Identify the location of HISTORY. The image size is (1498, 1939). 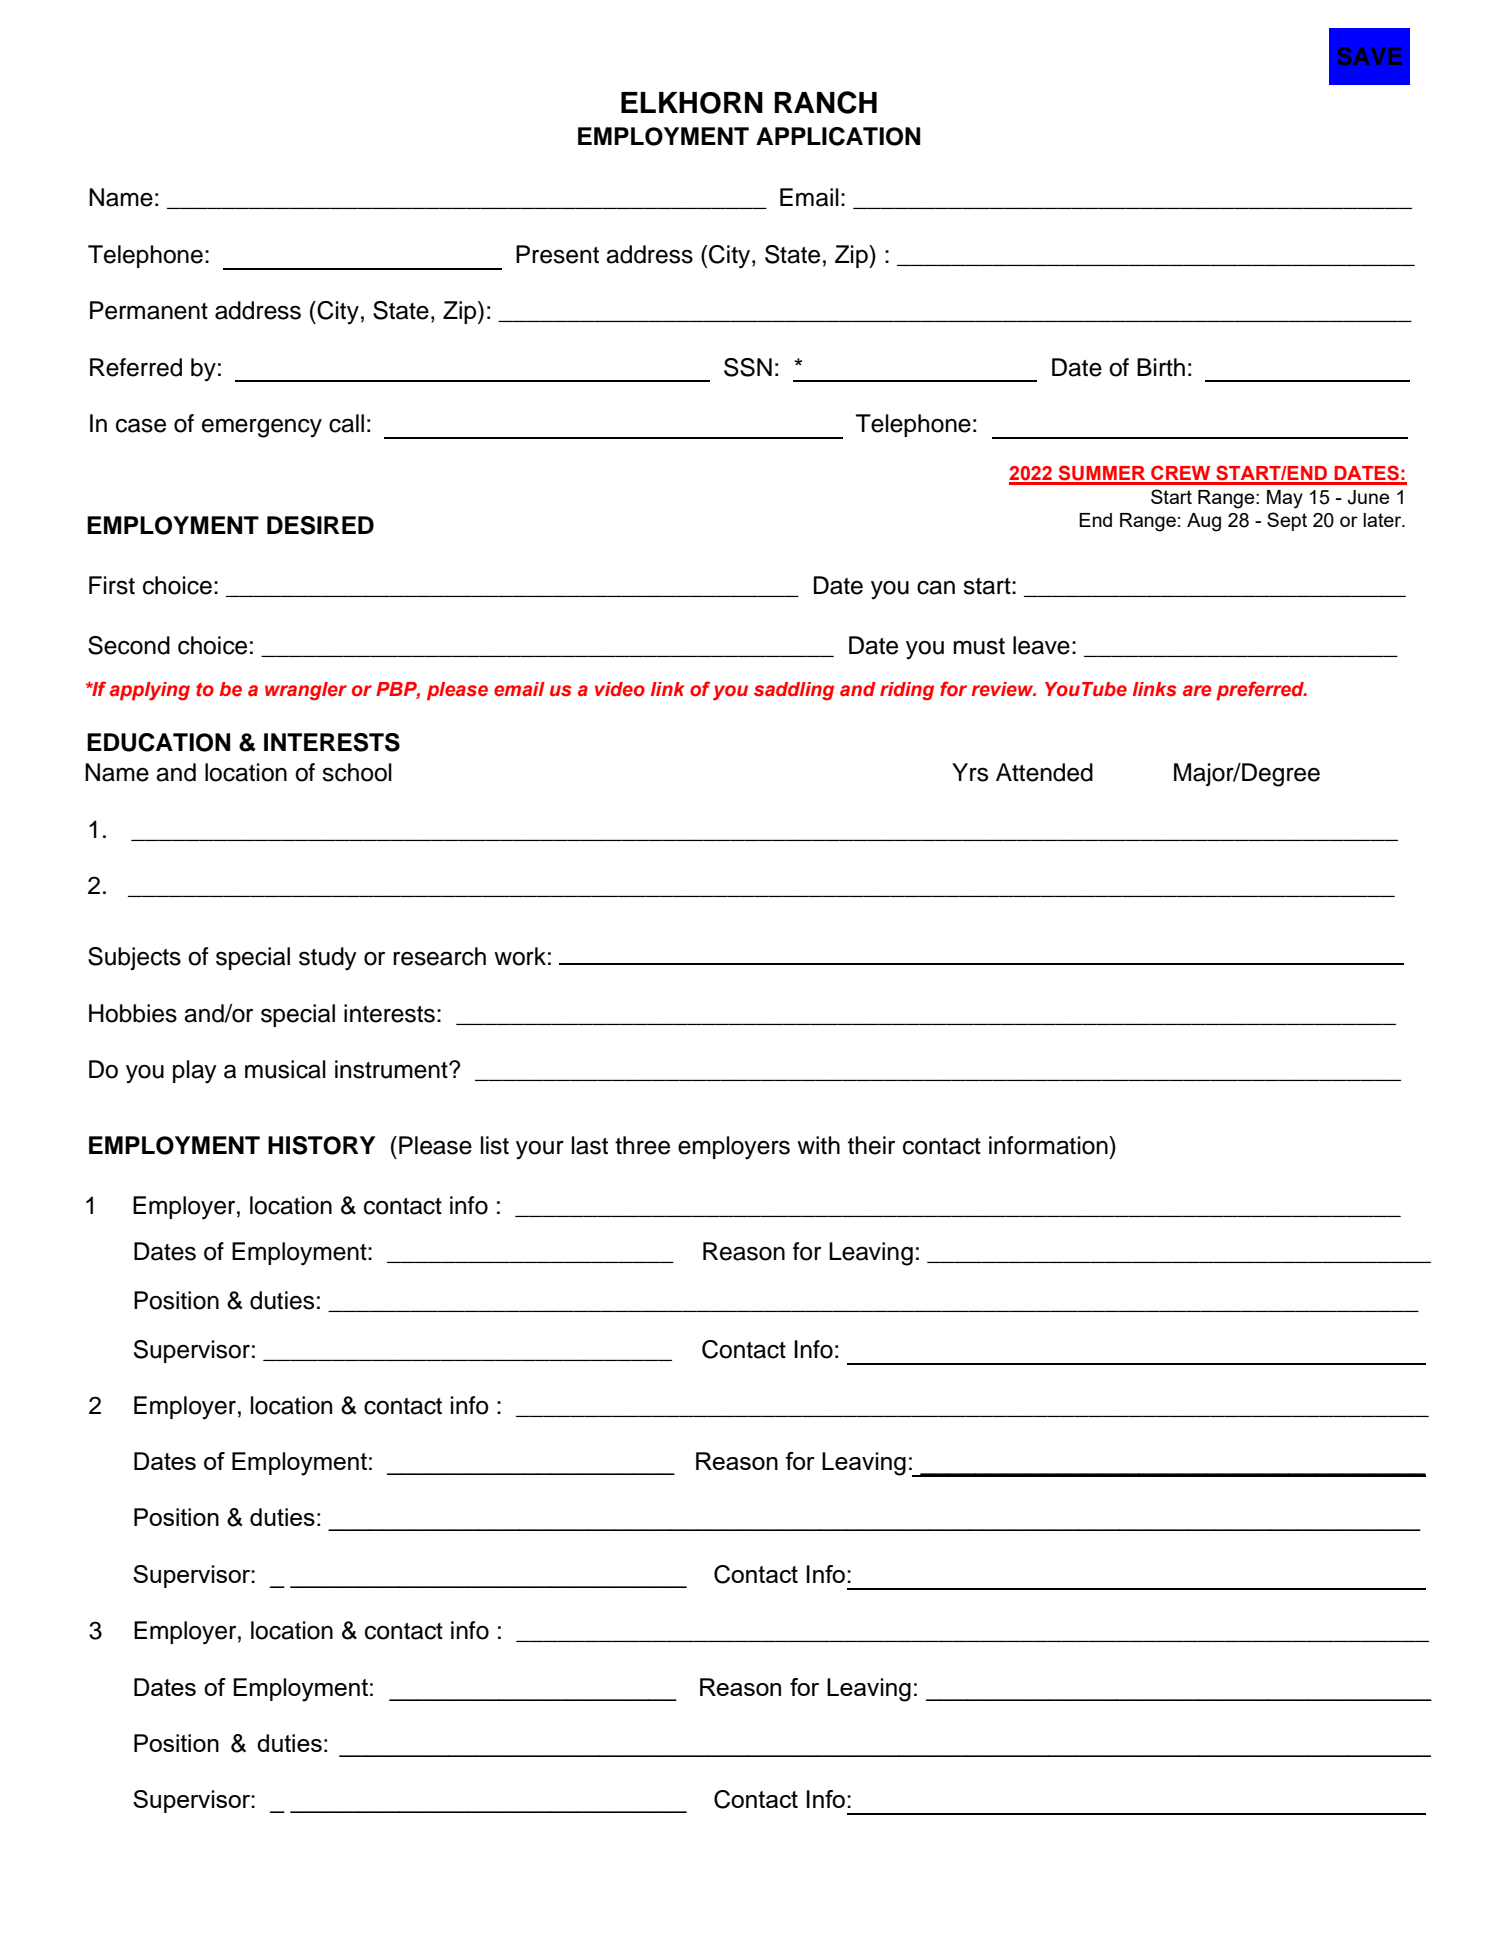
(321, 1145).
